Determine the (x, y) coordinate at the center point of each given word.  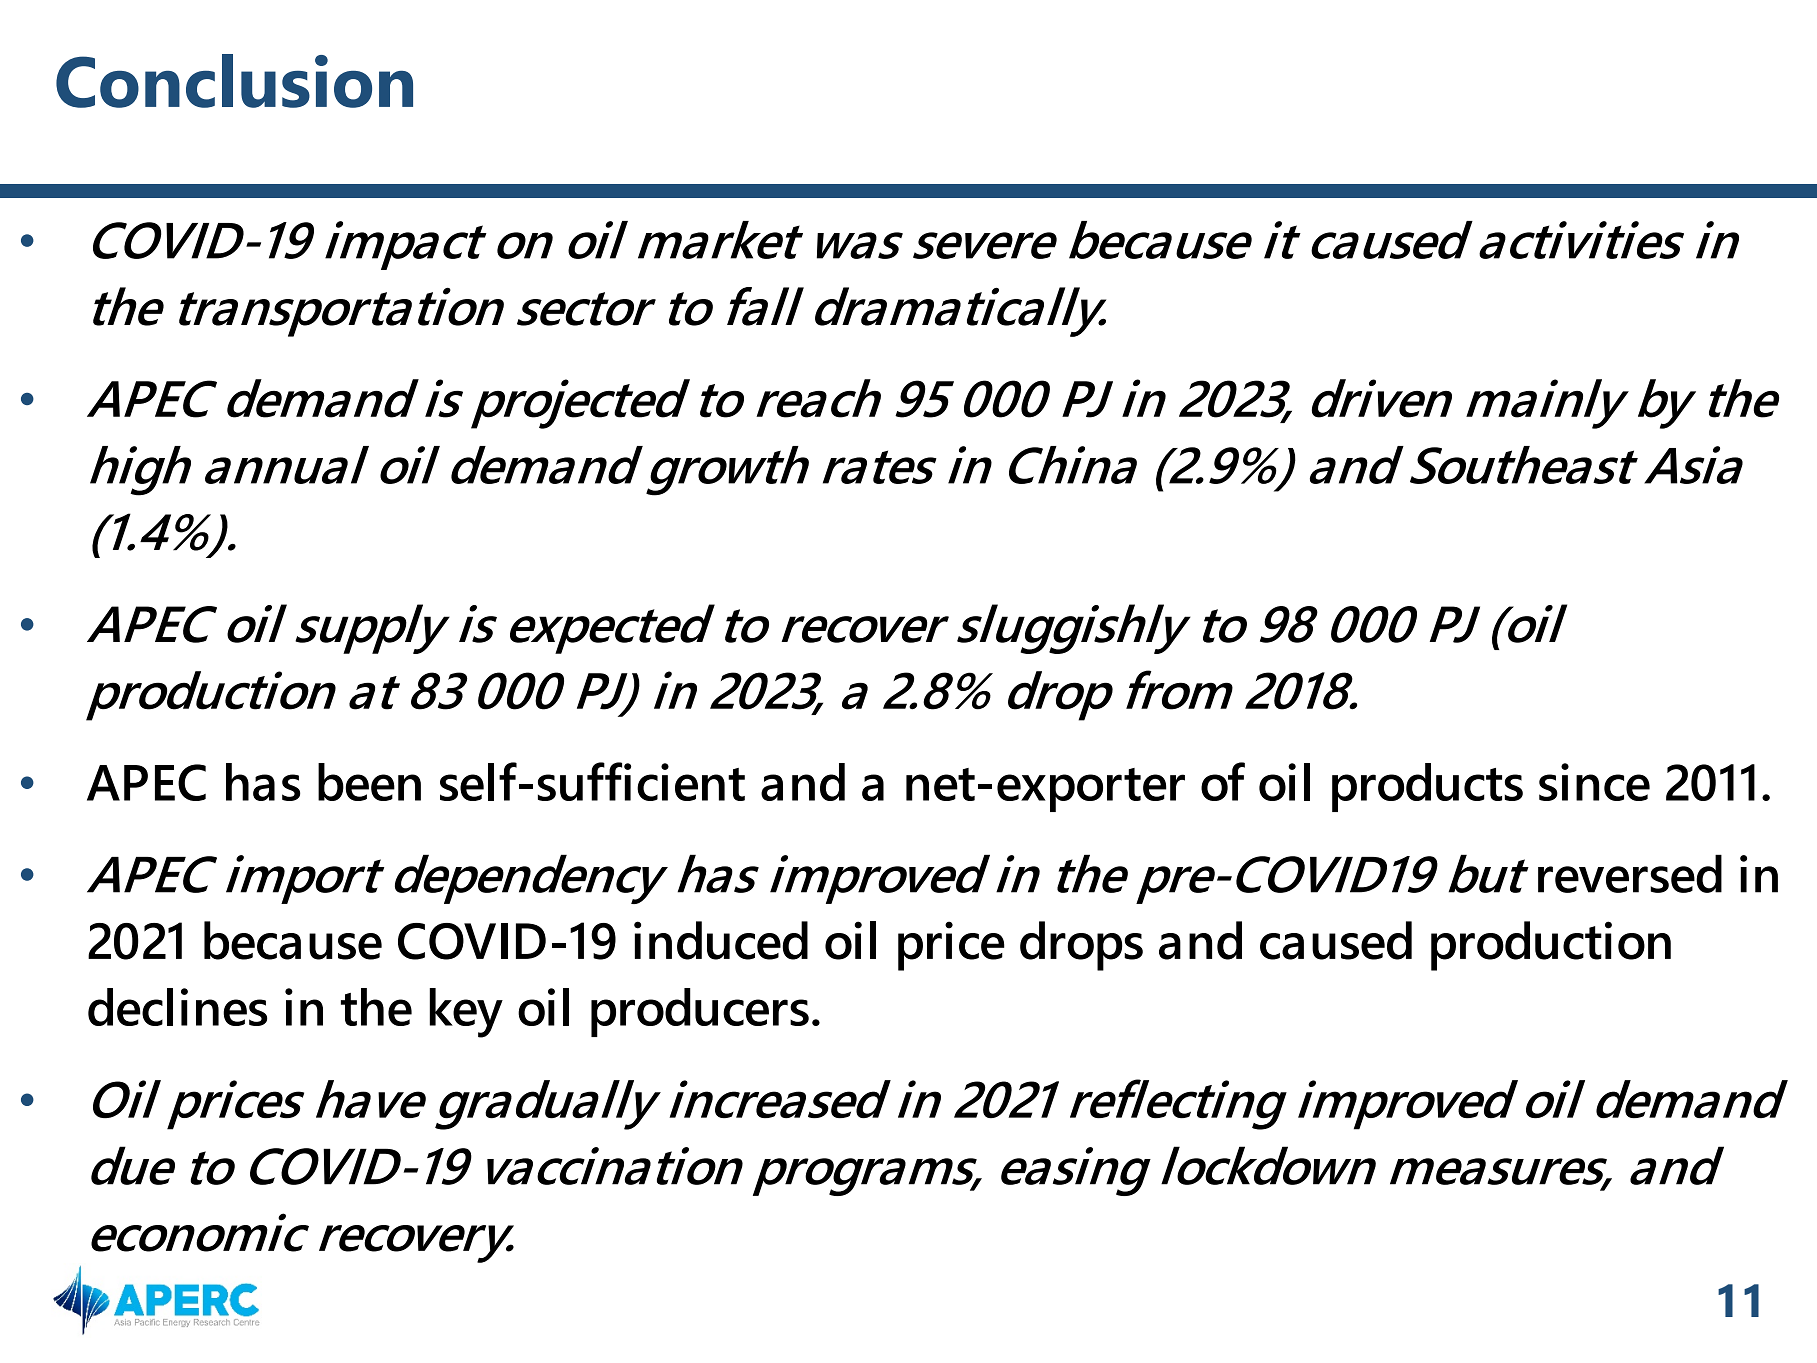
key (466, 1013)
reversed (1630, 873)
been (369, 782)
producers (700, 1012)
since (1594, 782)
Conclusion (234, 81)
